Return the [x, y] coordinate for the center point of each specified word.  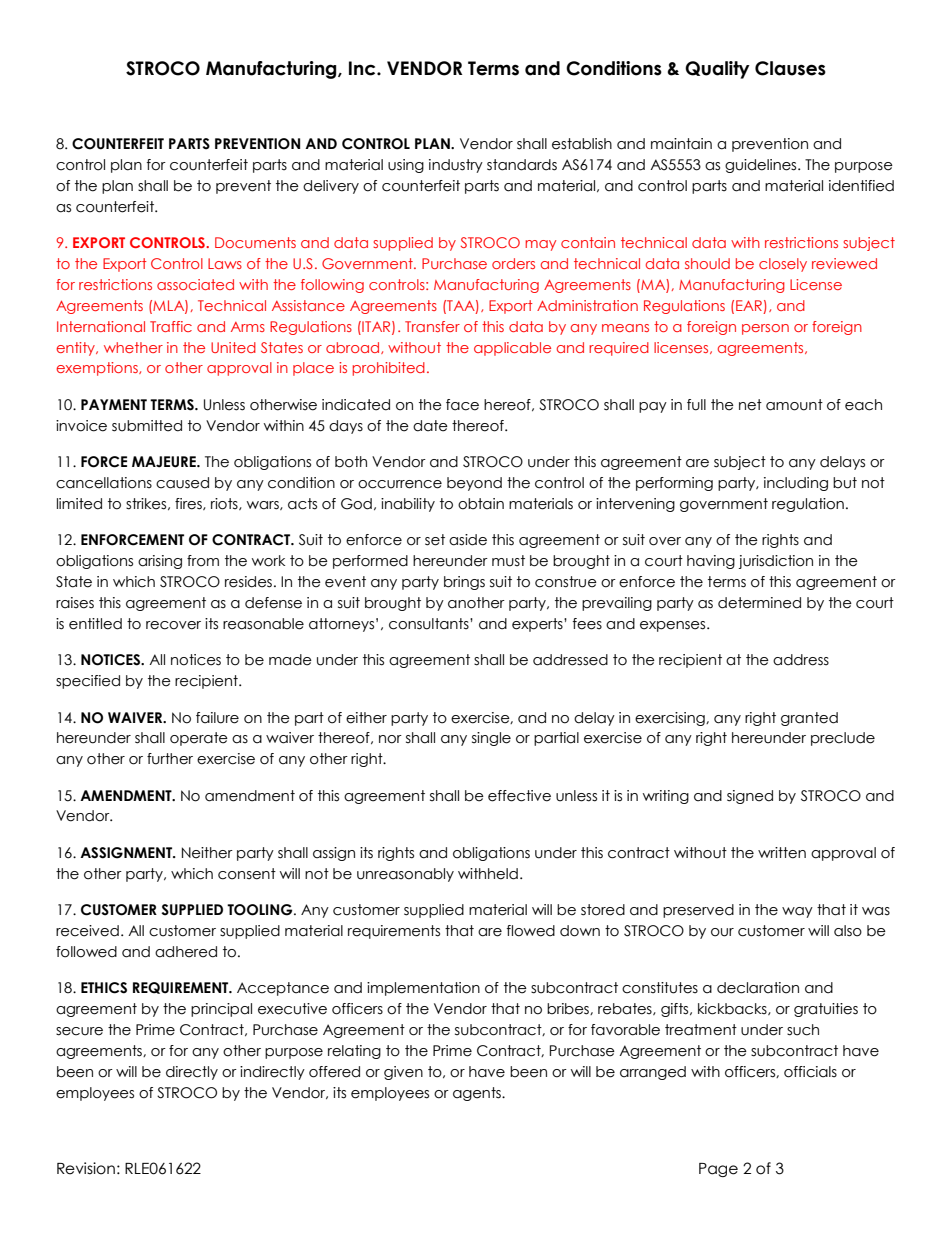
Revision [86, 1168]
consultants [430, 624]
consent [247, 874]
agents [478, 1094]
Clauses [790, 68]
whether [133, 347]
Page [718, 1170]
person [765, 329]
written [782, 853]
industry [456, 166]
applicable [512, 349]
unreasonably [405, 875]
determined [759, 603]
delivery [331, 187]
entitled [95, 624]
